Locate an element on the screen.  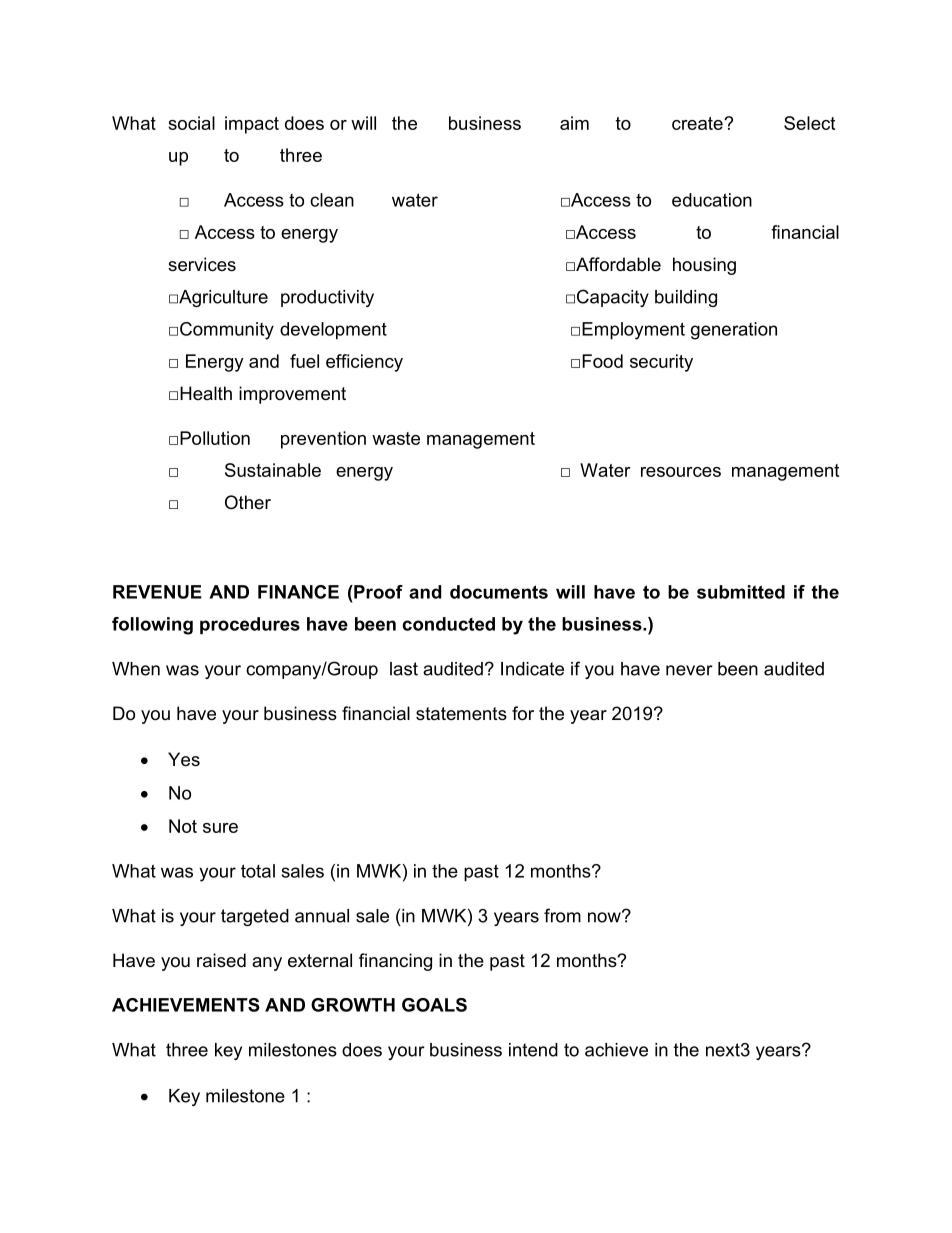
aim is located at coordinates (574, 123).
